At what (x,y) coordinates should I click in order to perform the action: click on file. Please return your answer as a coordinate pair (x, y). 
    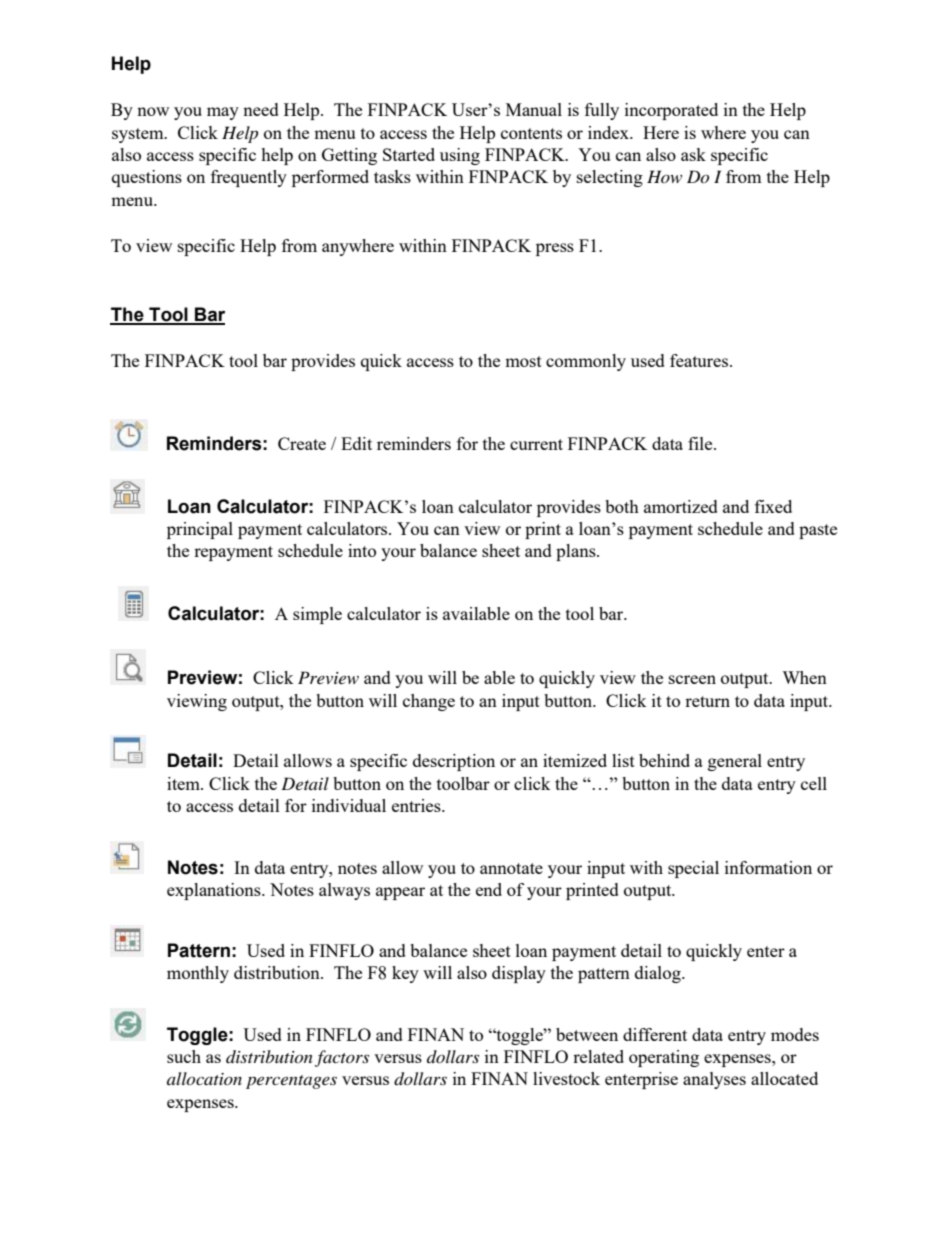
    Looking at the image, I should click on (701, 443).
